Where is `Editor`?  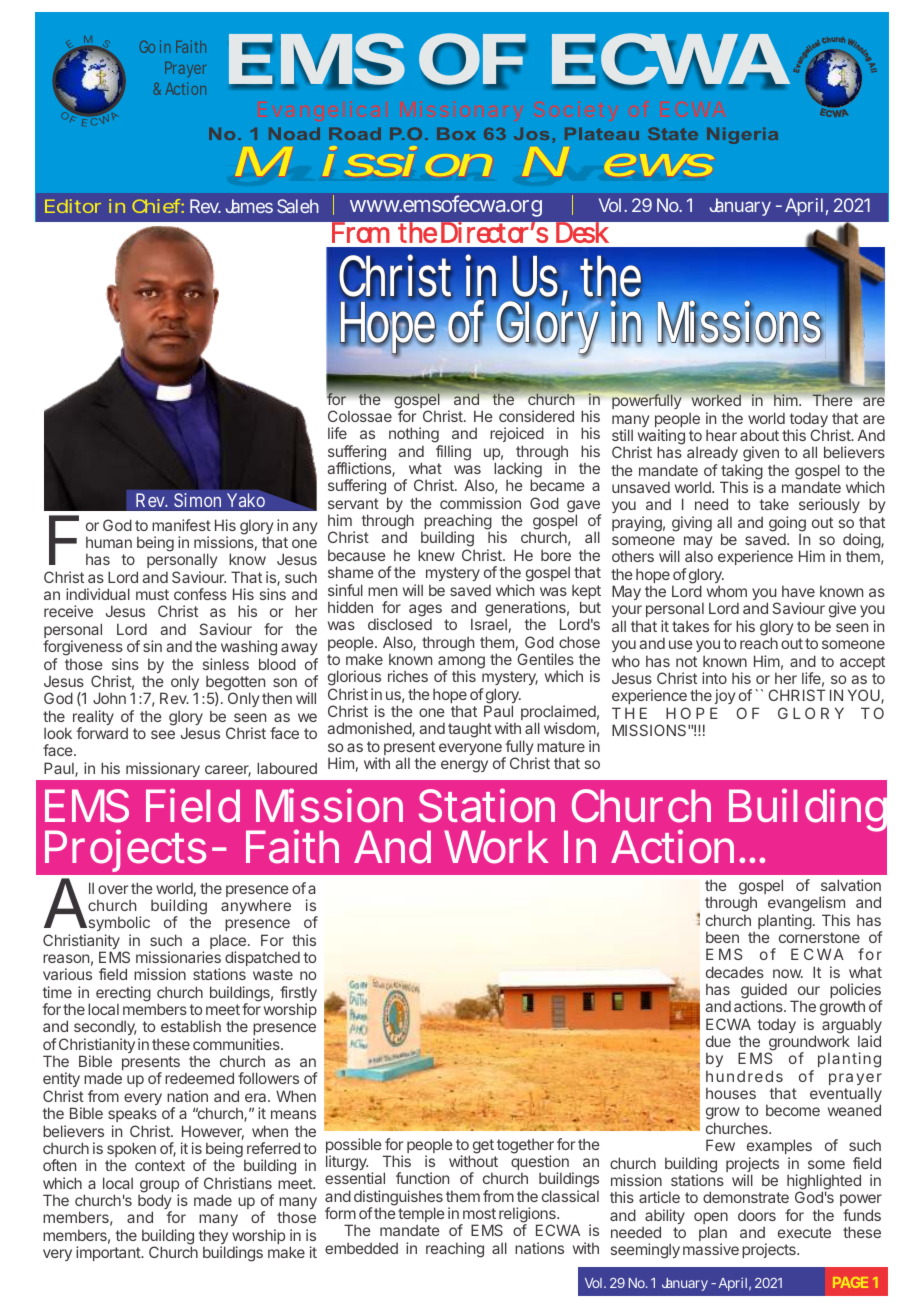
Editor is located at coordinates (73, 206).
